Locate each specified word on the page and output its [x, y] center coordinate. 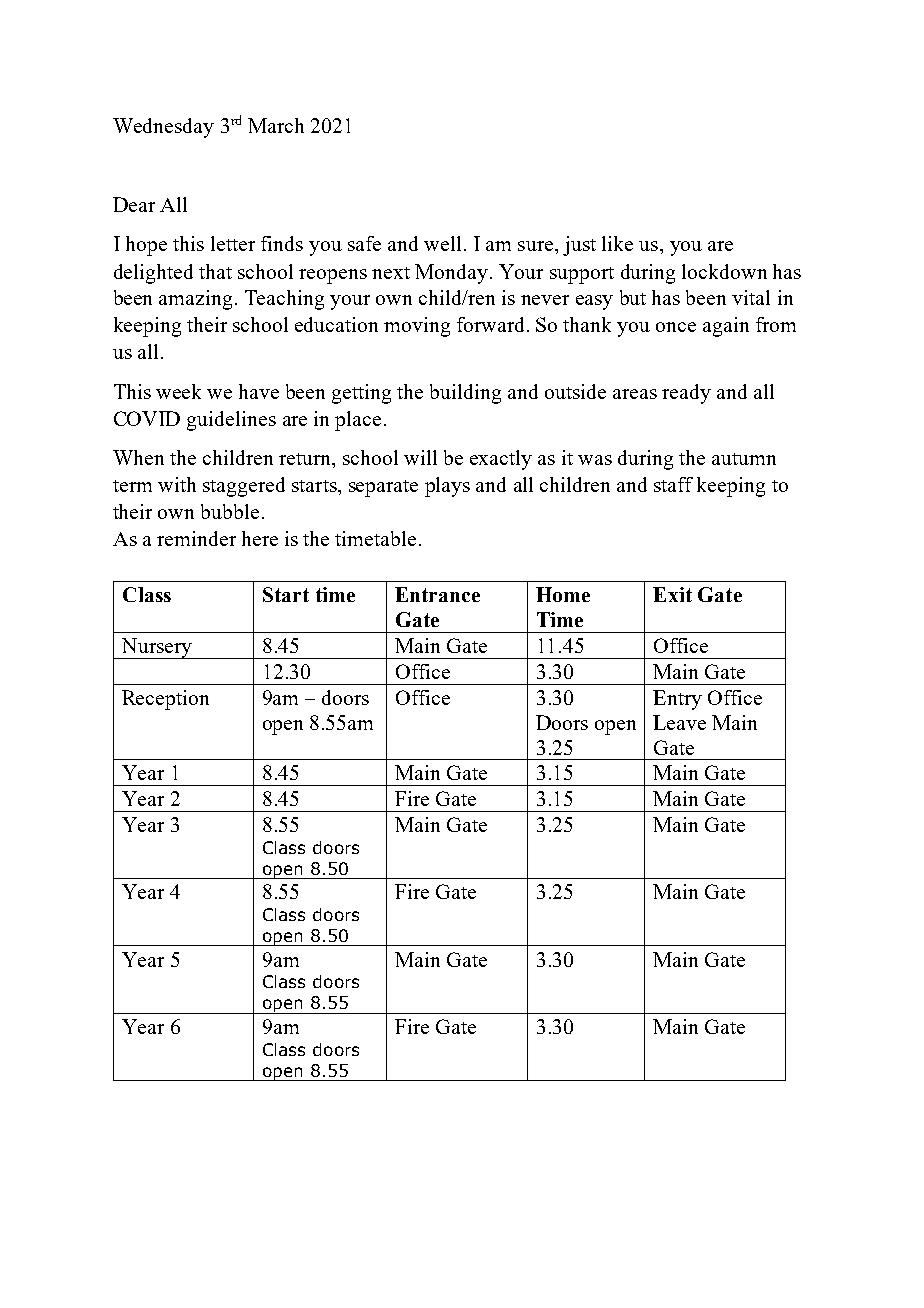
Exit [672, 594]
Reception [165, 700]
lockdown [724, 271]
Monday [451, 274]
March [276, 125]
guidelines [231, 421]
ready [686, 394]
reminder [196, 538]
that [215, 271]
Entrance [437, 594]
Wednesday [163, 128]
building [465, 394]
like [617, 243]
